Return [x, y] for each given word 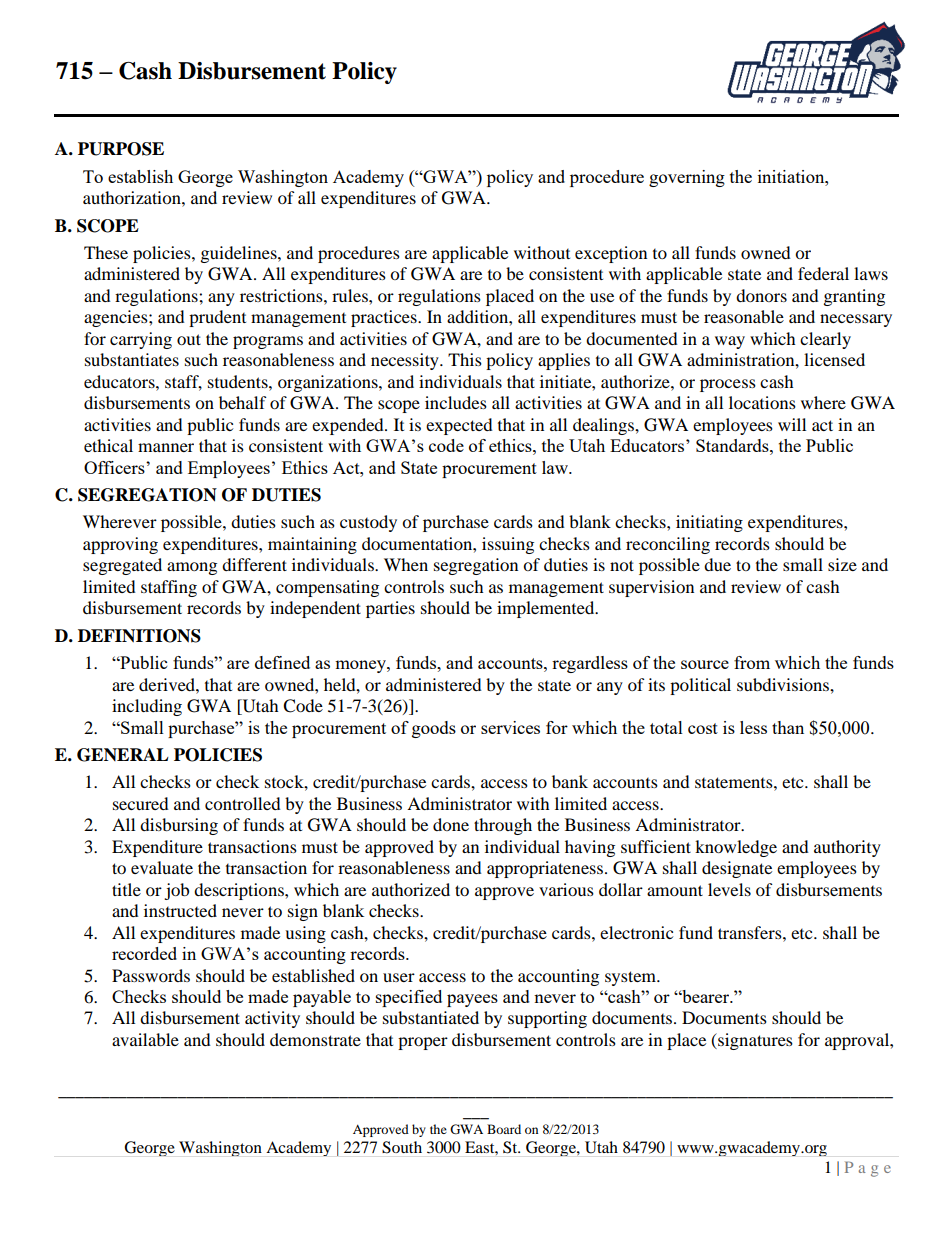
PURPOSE [121, 149]
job [176, 891]
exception [611, 254]
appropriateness [545, 869]
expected [459, 426]
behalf [243, 402]
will [792, 424]
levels [729, 889]
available [145, 1039]
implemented [547, 609]
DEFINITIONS [139, 636]
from [752, 662]
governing [687, 178]
